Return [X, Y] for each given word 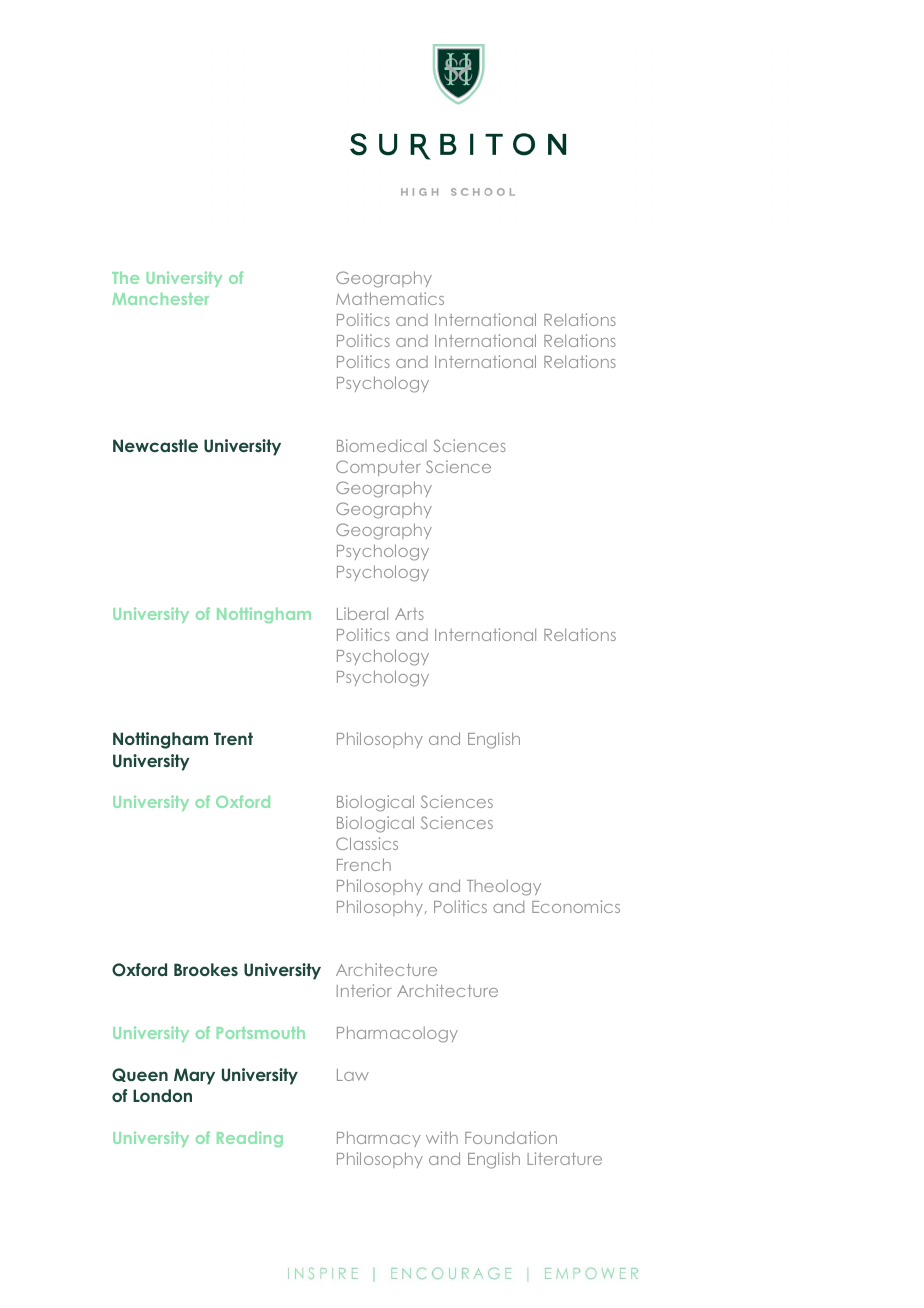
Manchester [160, 299]
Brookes [206, 969]
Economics [576, 906]
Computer [378, 468]
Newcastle [155, 445]
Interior [364, 990]
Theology [504, 887]
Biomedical [382, 445]
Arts [409, 614]
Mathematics [390, 298]
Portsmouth [261, 1033]
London [162, 1095]
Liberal [362, 613]
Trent [233, 738]
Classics [367, 843]
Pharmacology [397, 1034]
